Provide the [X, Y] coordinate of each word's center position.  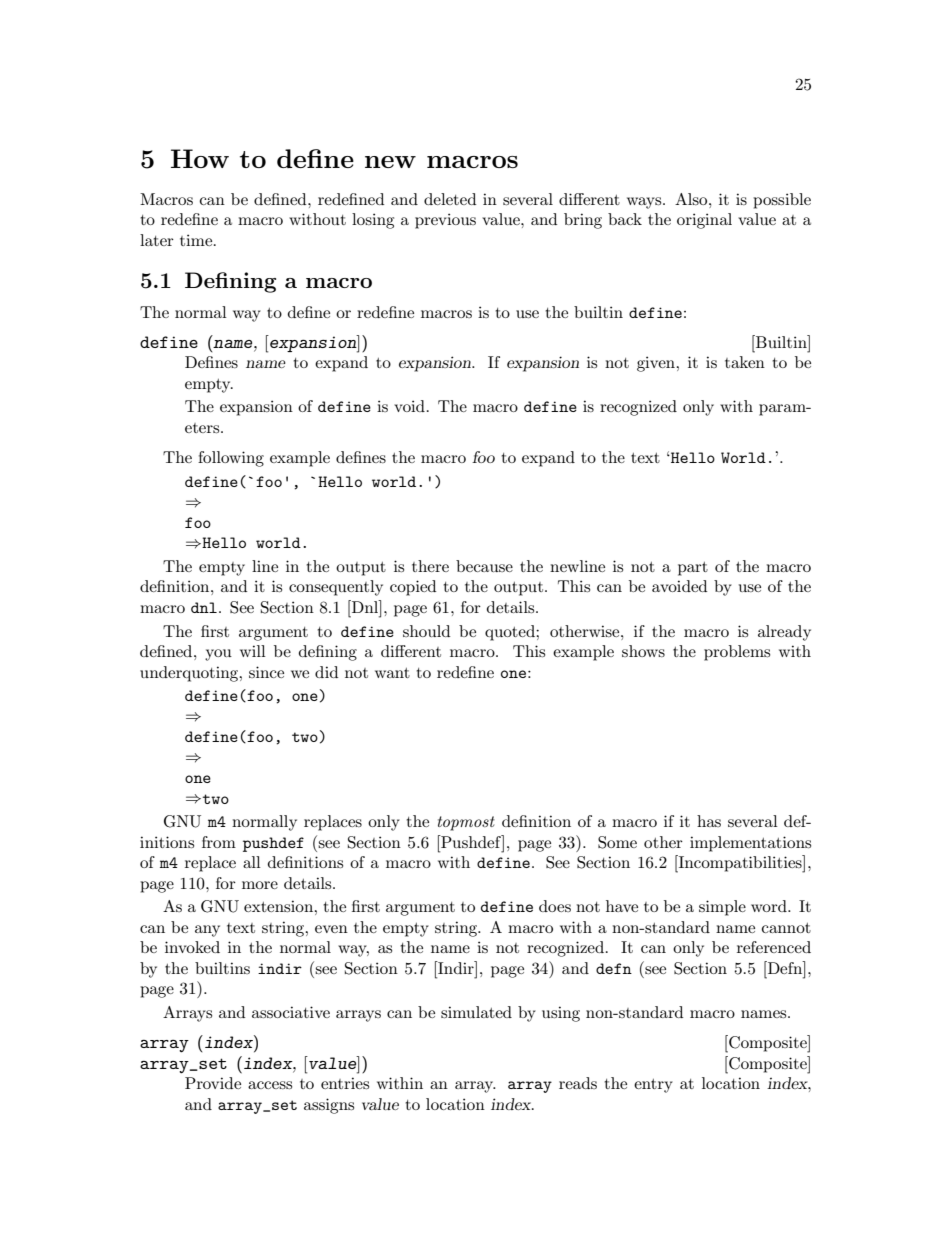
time [197, 240]
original [704, 221]
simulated [476, 1012]
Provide [213, 1083]
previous [445, 221]
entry [653, 1086]
